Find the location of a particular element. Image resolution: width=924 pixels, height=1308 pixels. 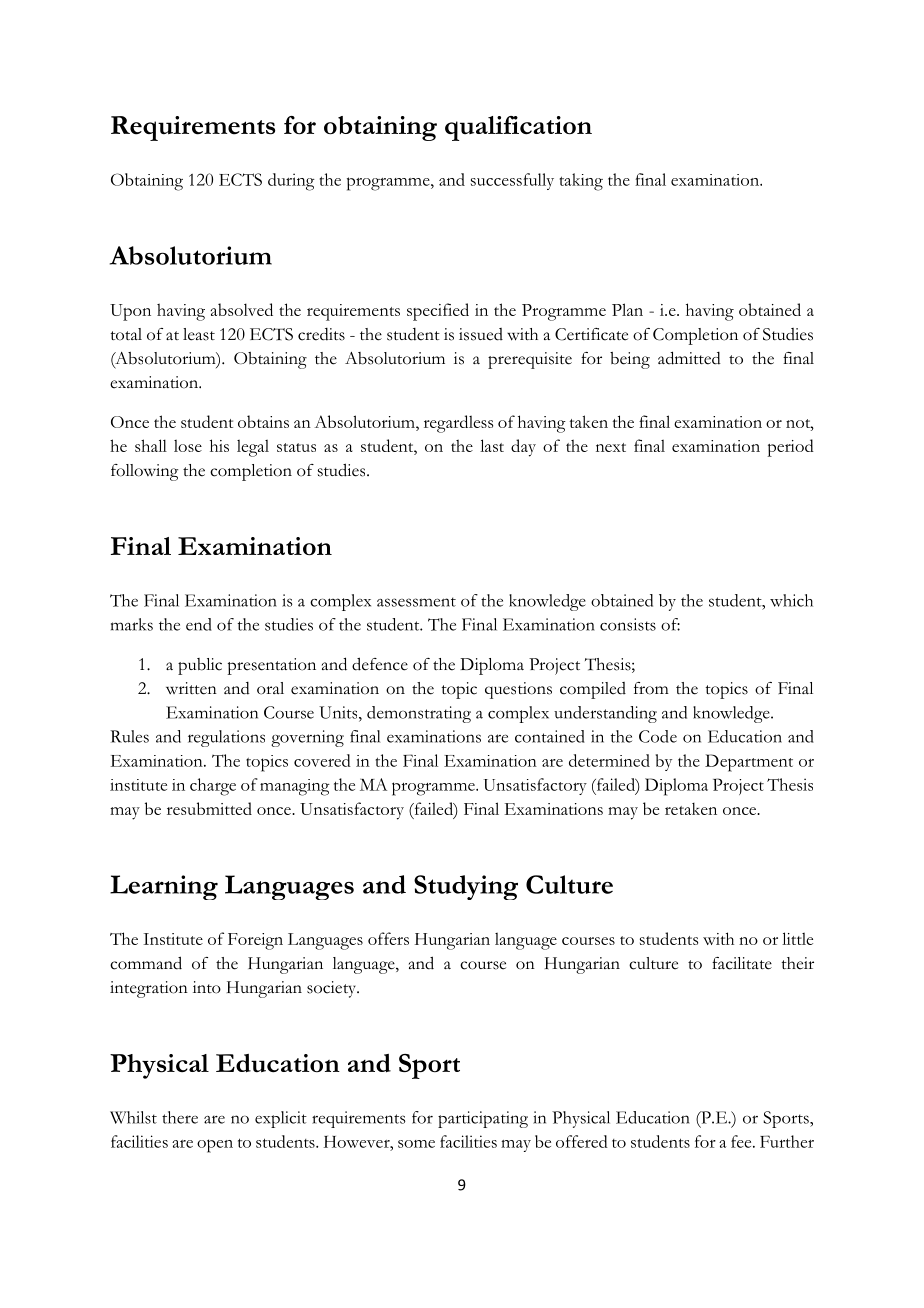

participating is located at coordinates (483, 1119).
